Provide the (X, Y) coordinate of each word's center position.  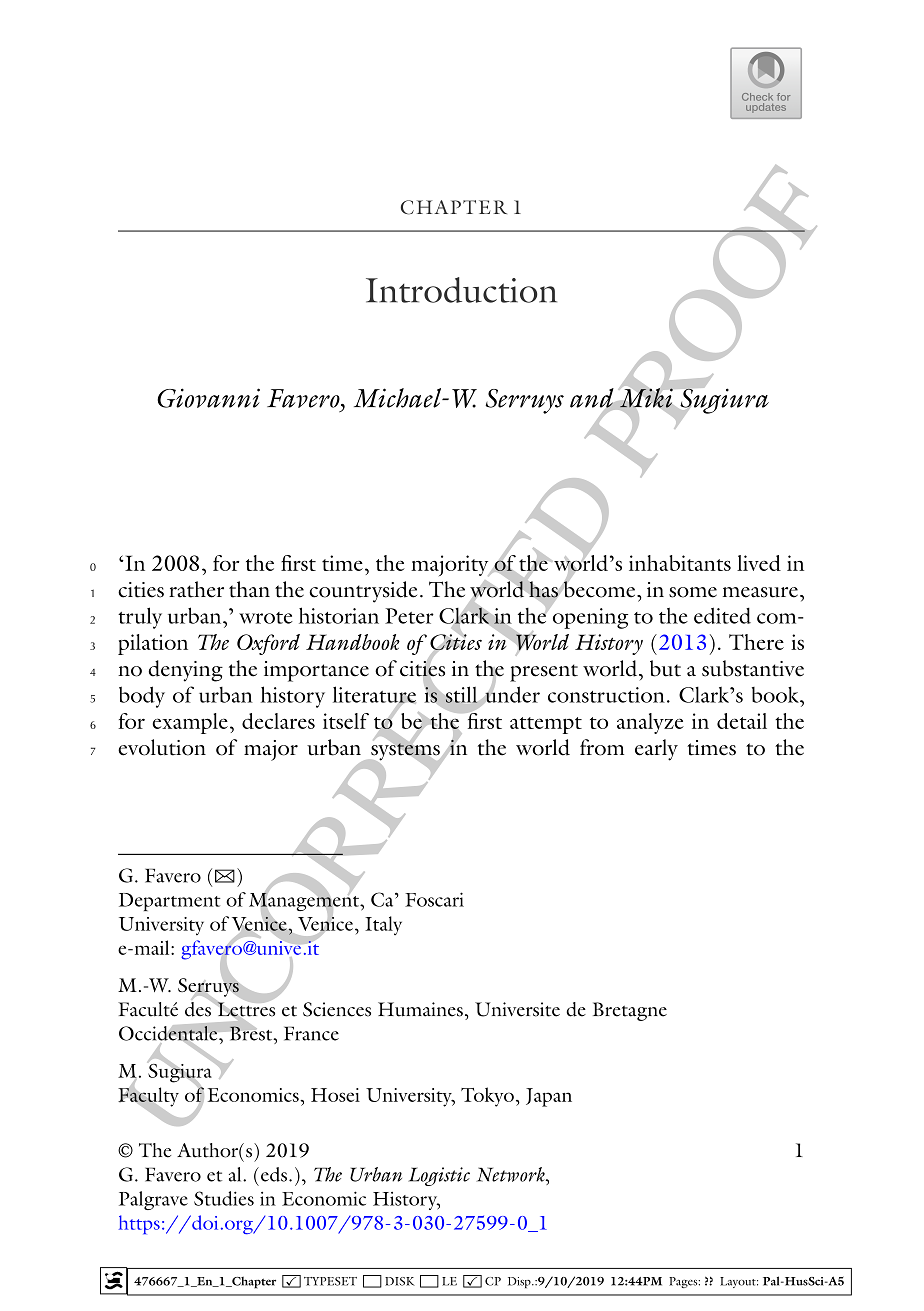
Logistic (439, 1176)
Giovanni (208, 398)
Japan (549, 1097)
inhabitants (680, 563)
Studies (224, 1198)
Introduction (461, 290)
